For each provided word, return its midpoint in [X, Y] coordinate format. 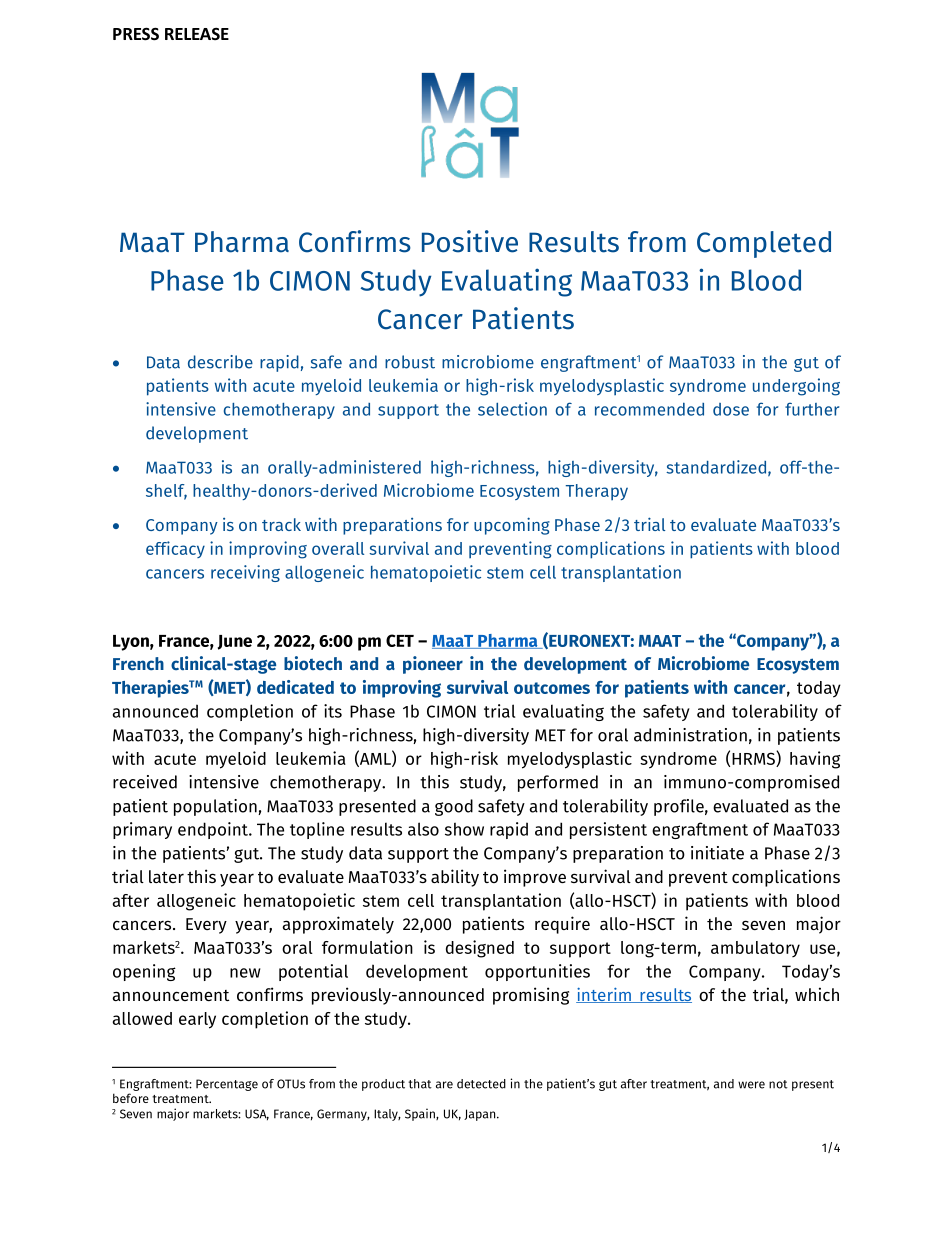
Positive [470, 241]
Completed [764, 244]
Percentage [227, 1085]
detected [481, 1084]
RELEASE [197, 34]
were [751, 1085]
